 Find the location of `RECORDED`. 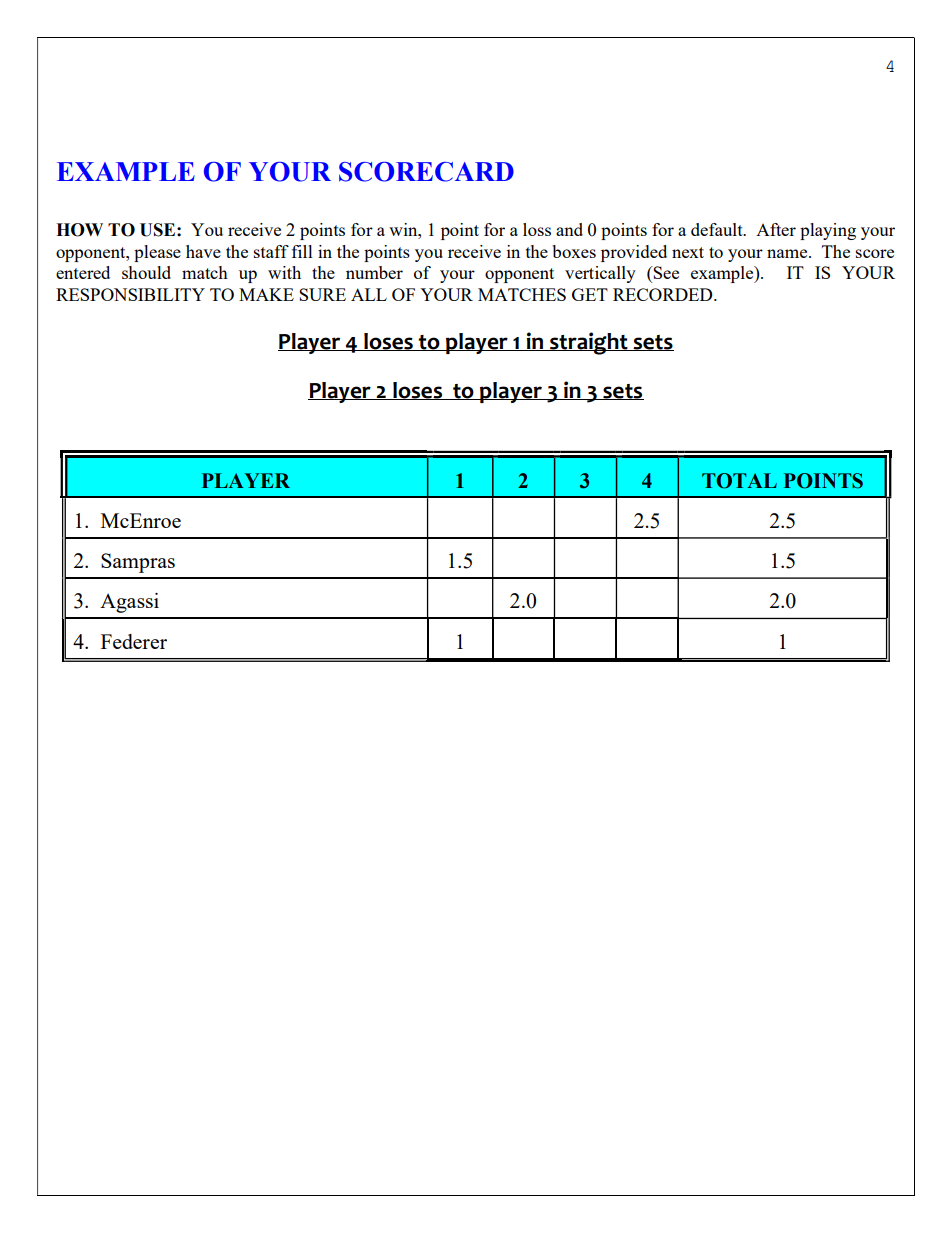

RECORDED is located at coordinates (664, 294).
